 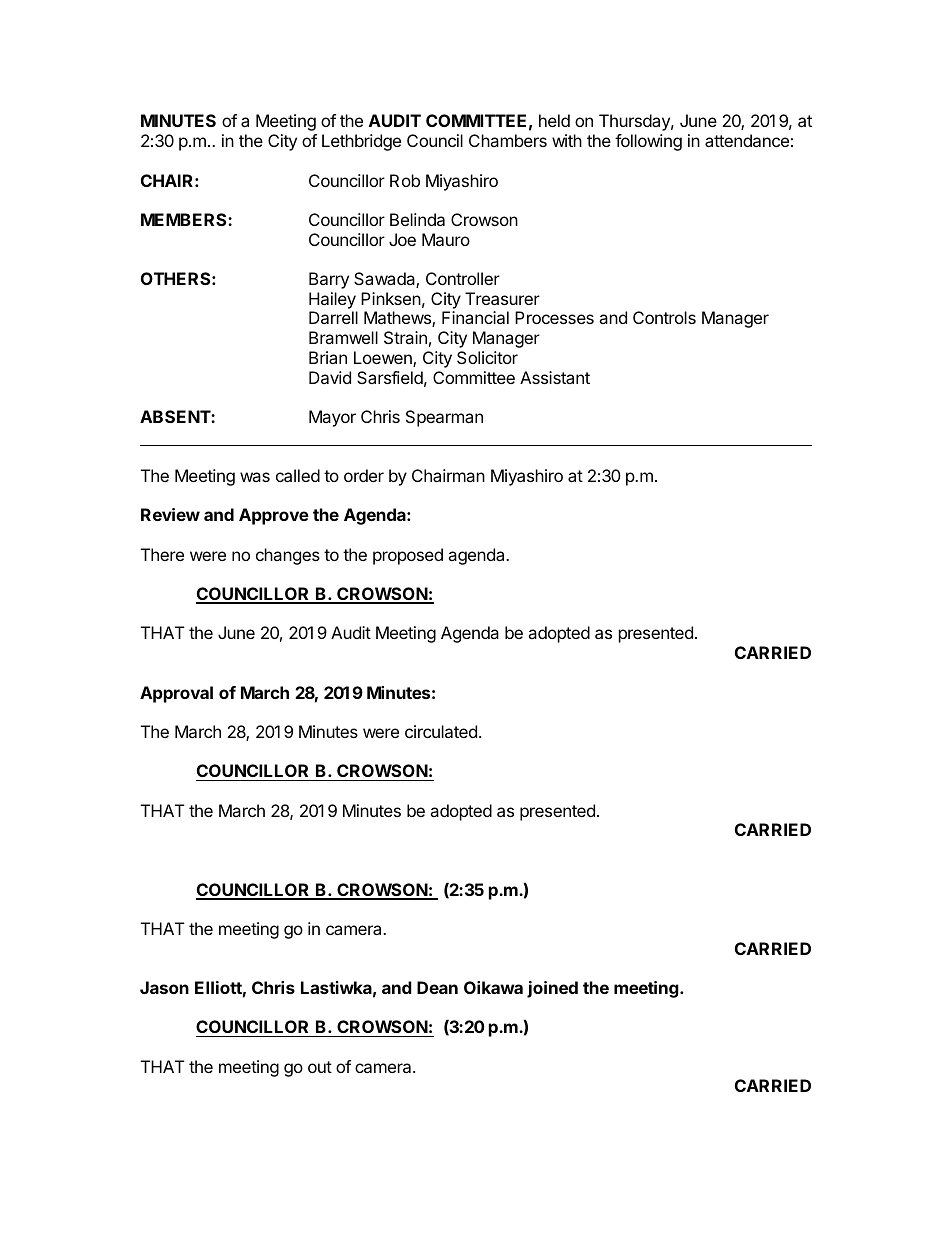 What do you see at coordinates (328, 357) in the page?
I see `Brian` at bounding box center [328, 357].
